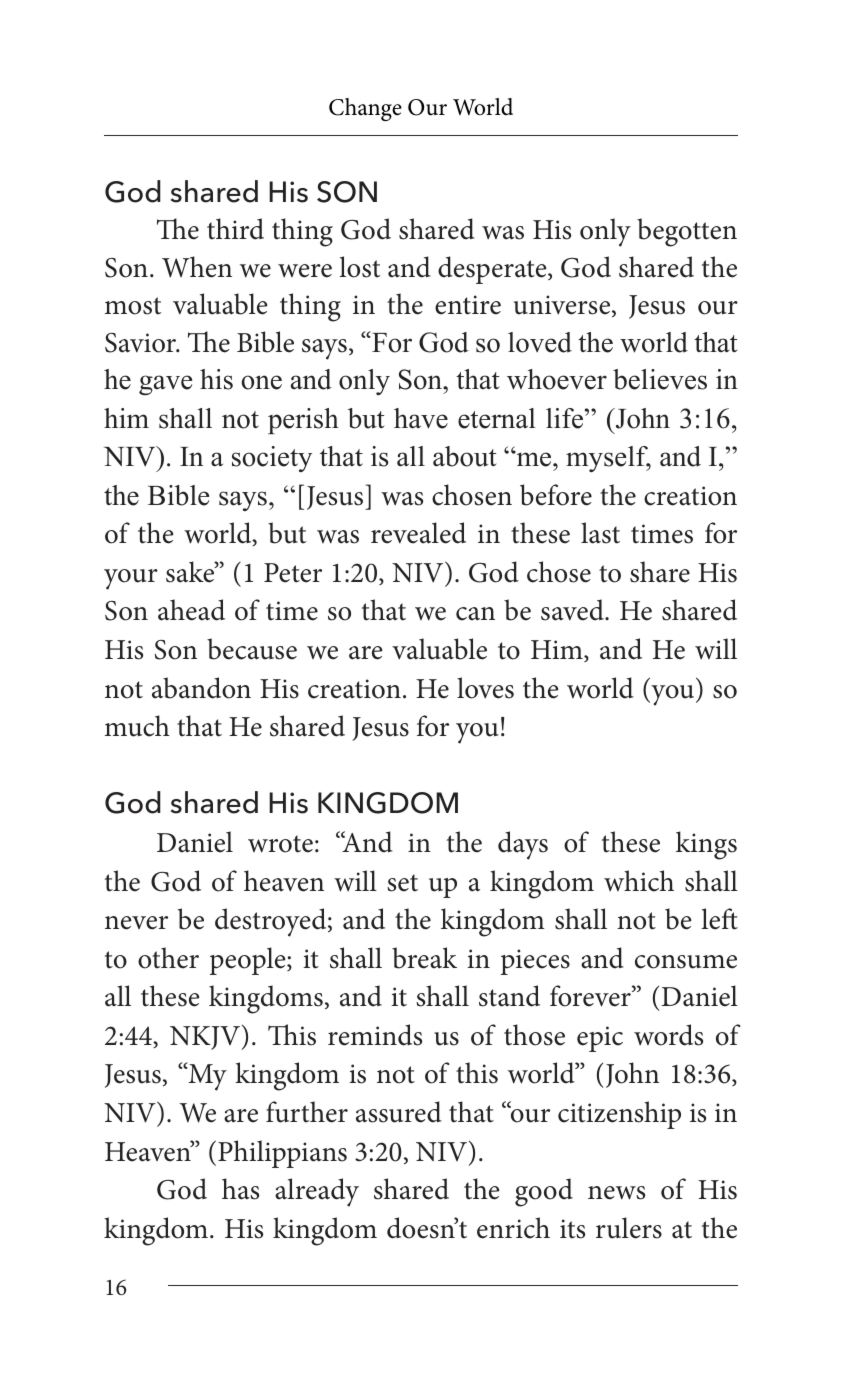 This screenshot has width=868, height=1389. I want to click on has, so click(240, 1189).
